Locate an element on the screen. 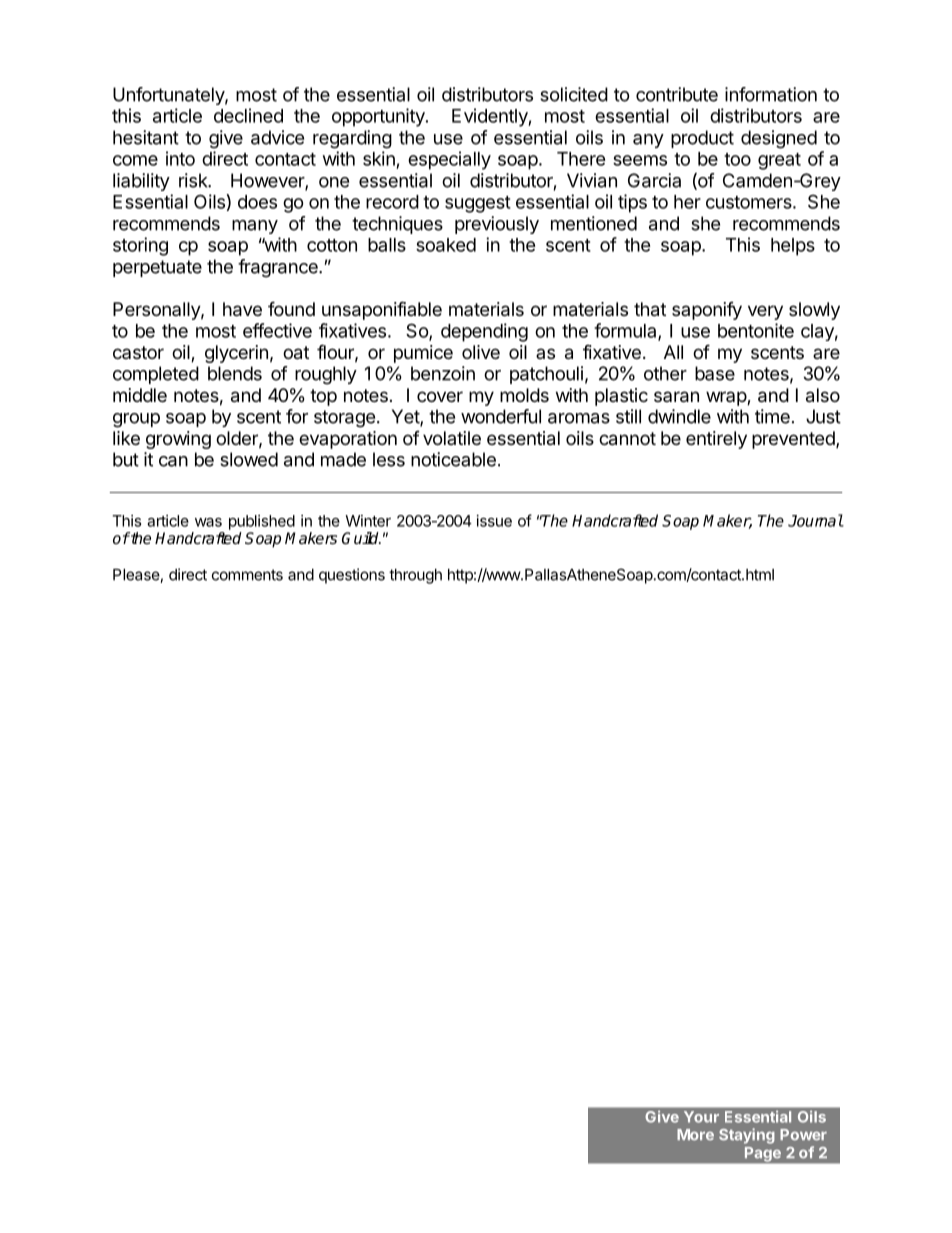  Your is located at coordinates (701, 1117).
